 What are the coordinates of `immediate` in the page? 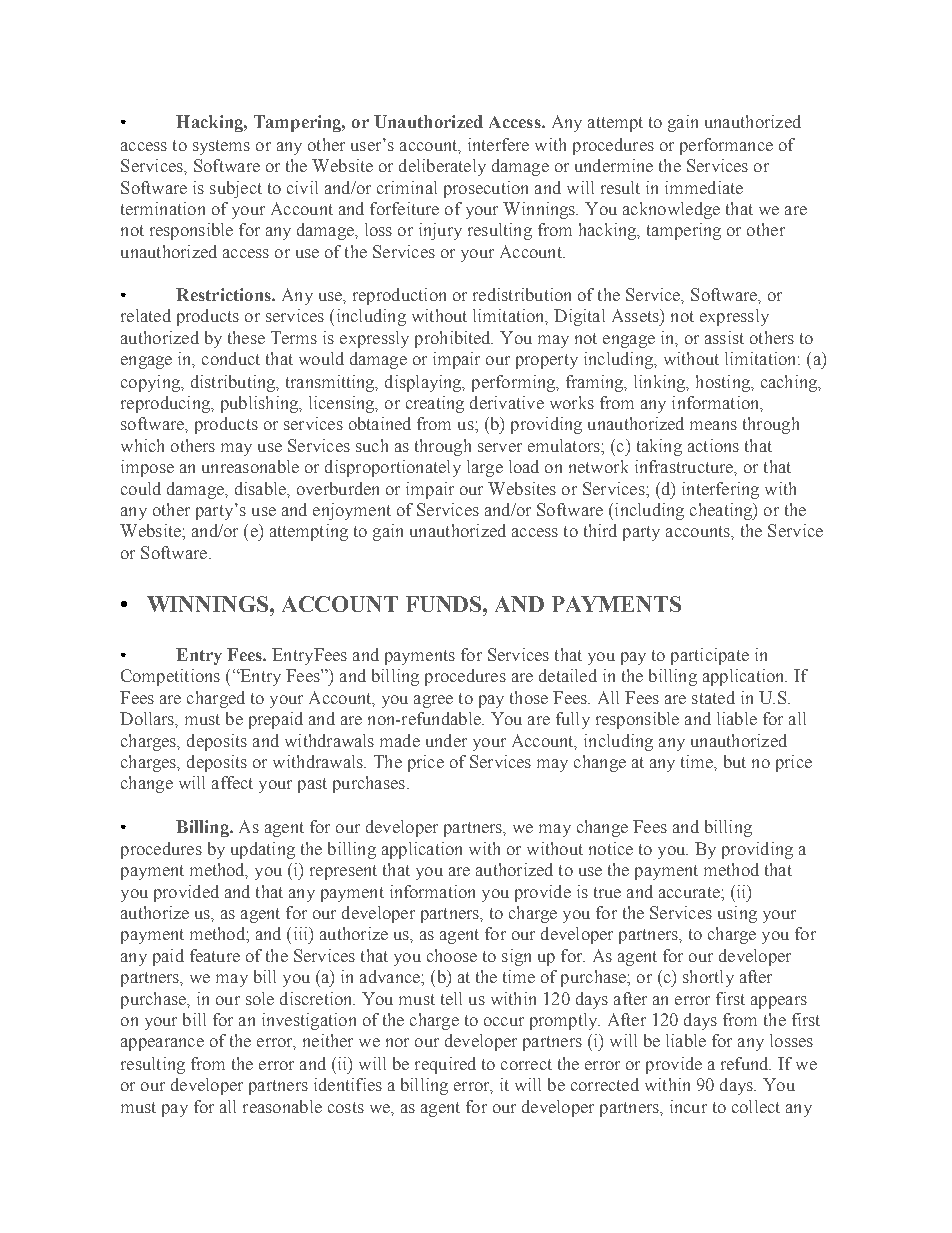 It's located at (704, 187).
